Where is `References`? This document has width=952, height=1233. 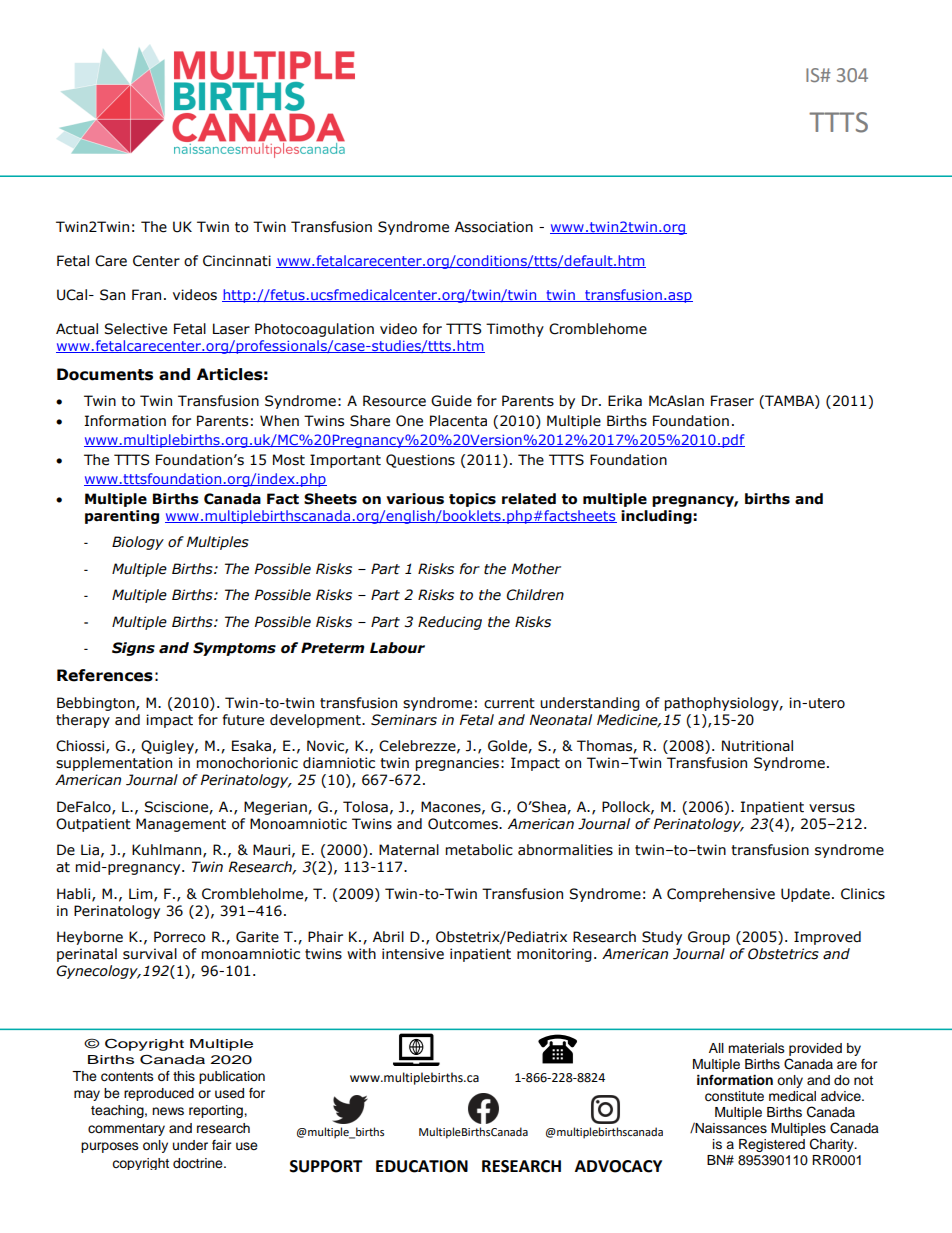
References is located at coordinates (105, 675).
